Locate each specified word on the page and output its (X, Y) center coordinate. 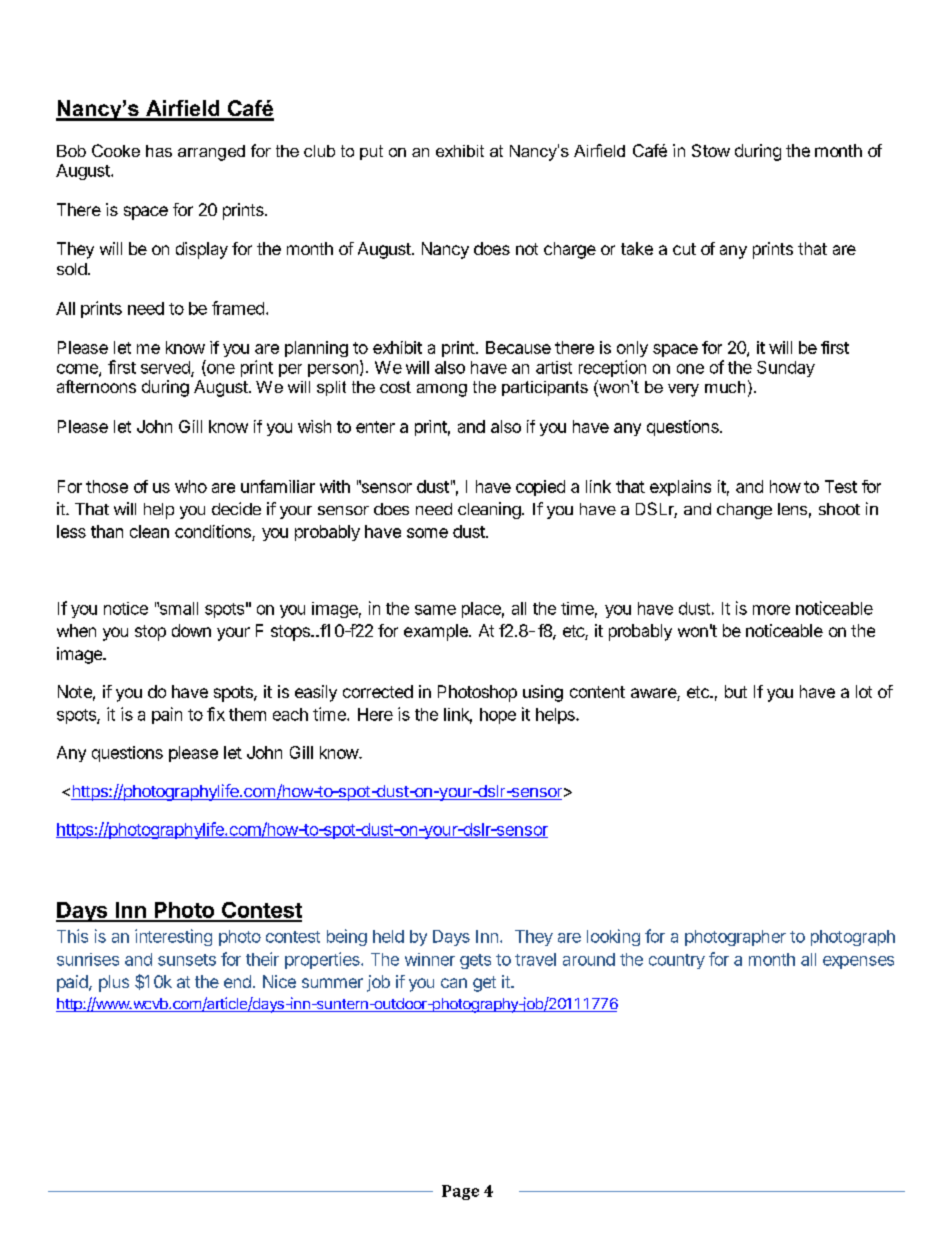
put (371, 152)
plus (114, 983)
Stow (711, 150)
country (677, 961)
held (388, 936)
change (744, 511)
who (191, 486)
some (427, 533)
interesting (173, 937)
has (159, 151)
